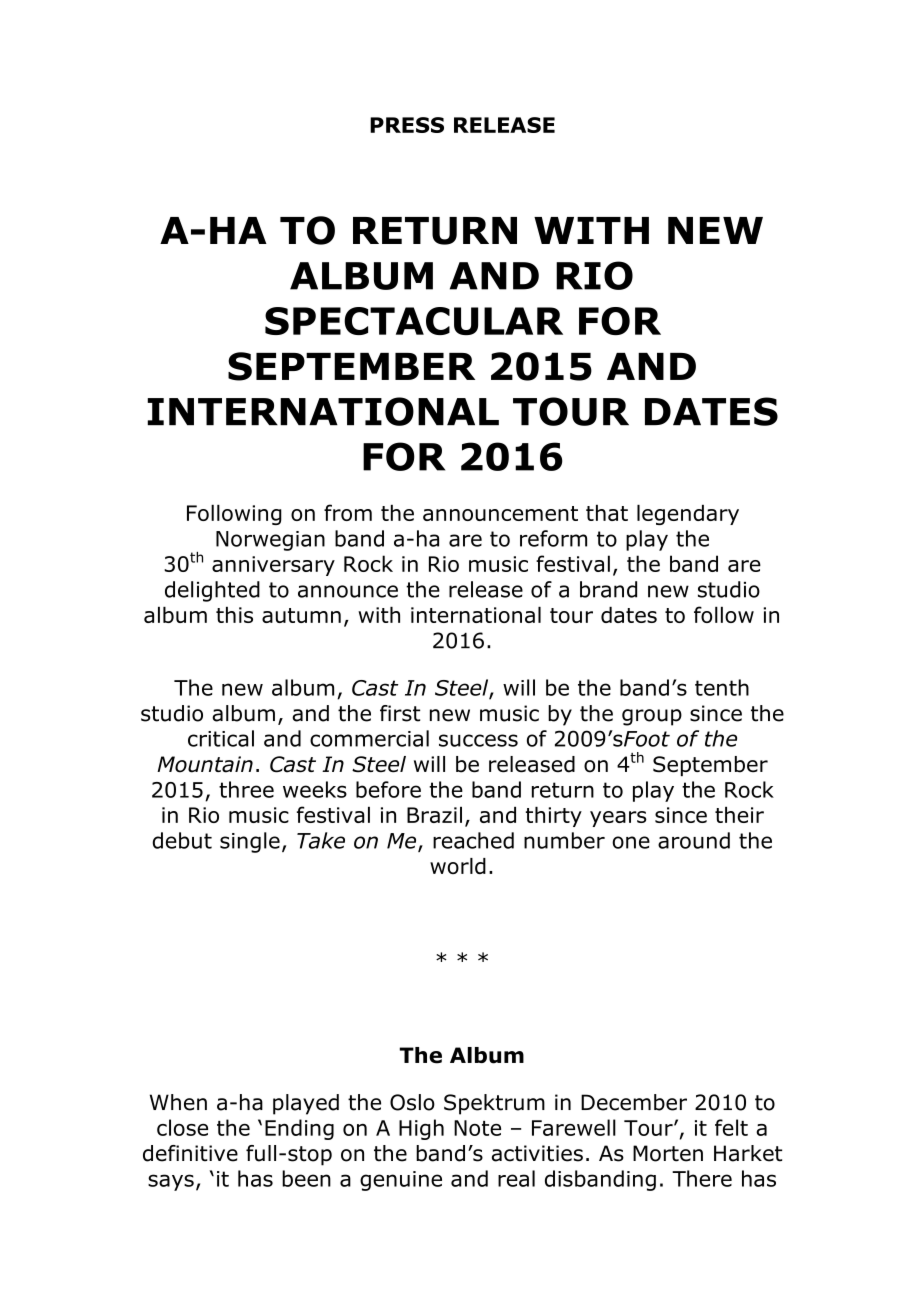 Image resolution: width=924 pixels, height=1308 pixels. Describe the element at coordinates (348, 512) in the image. I see `from` at that location.
